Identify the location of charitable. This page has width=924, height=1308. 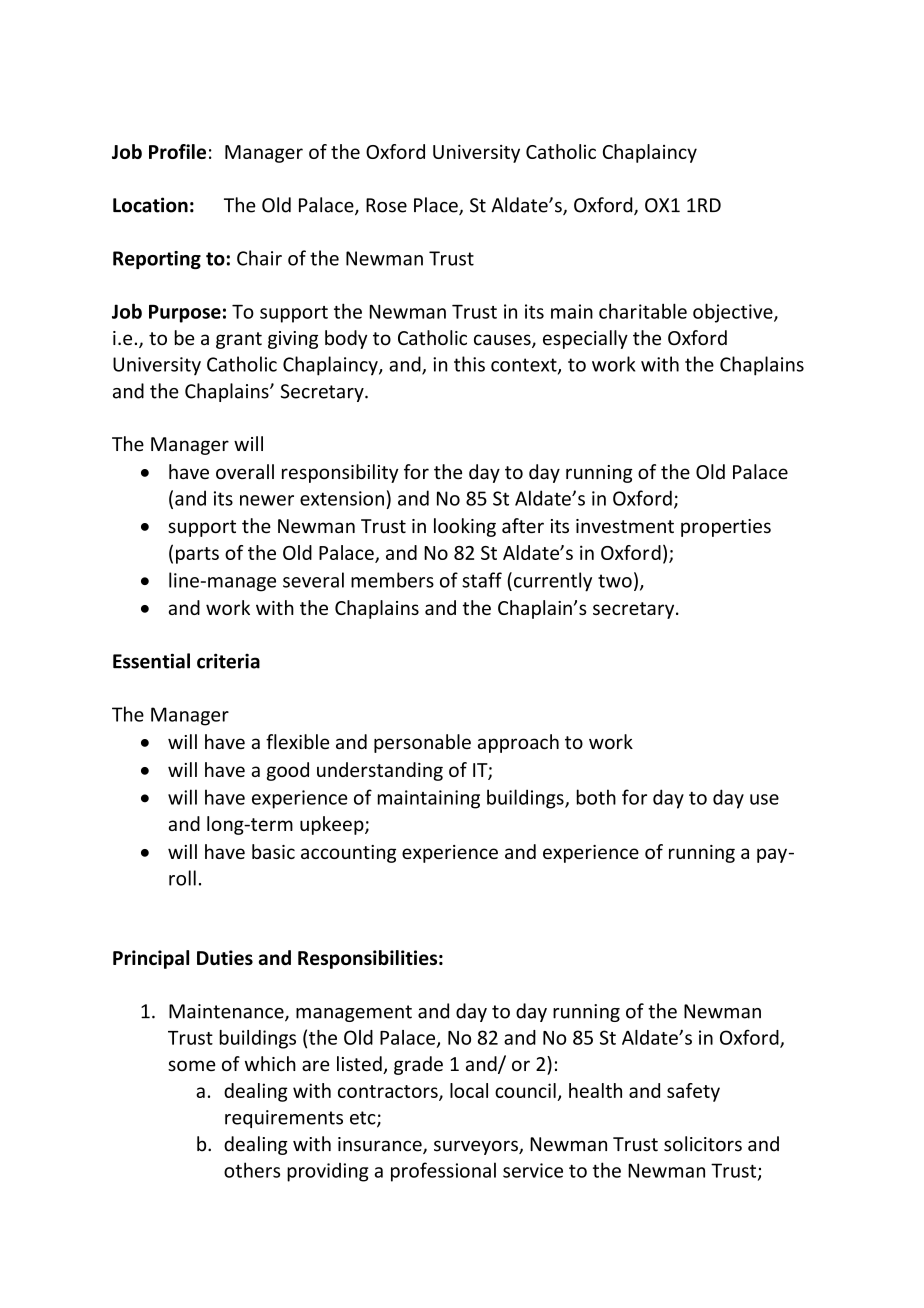
(643, 311).
